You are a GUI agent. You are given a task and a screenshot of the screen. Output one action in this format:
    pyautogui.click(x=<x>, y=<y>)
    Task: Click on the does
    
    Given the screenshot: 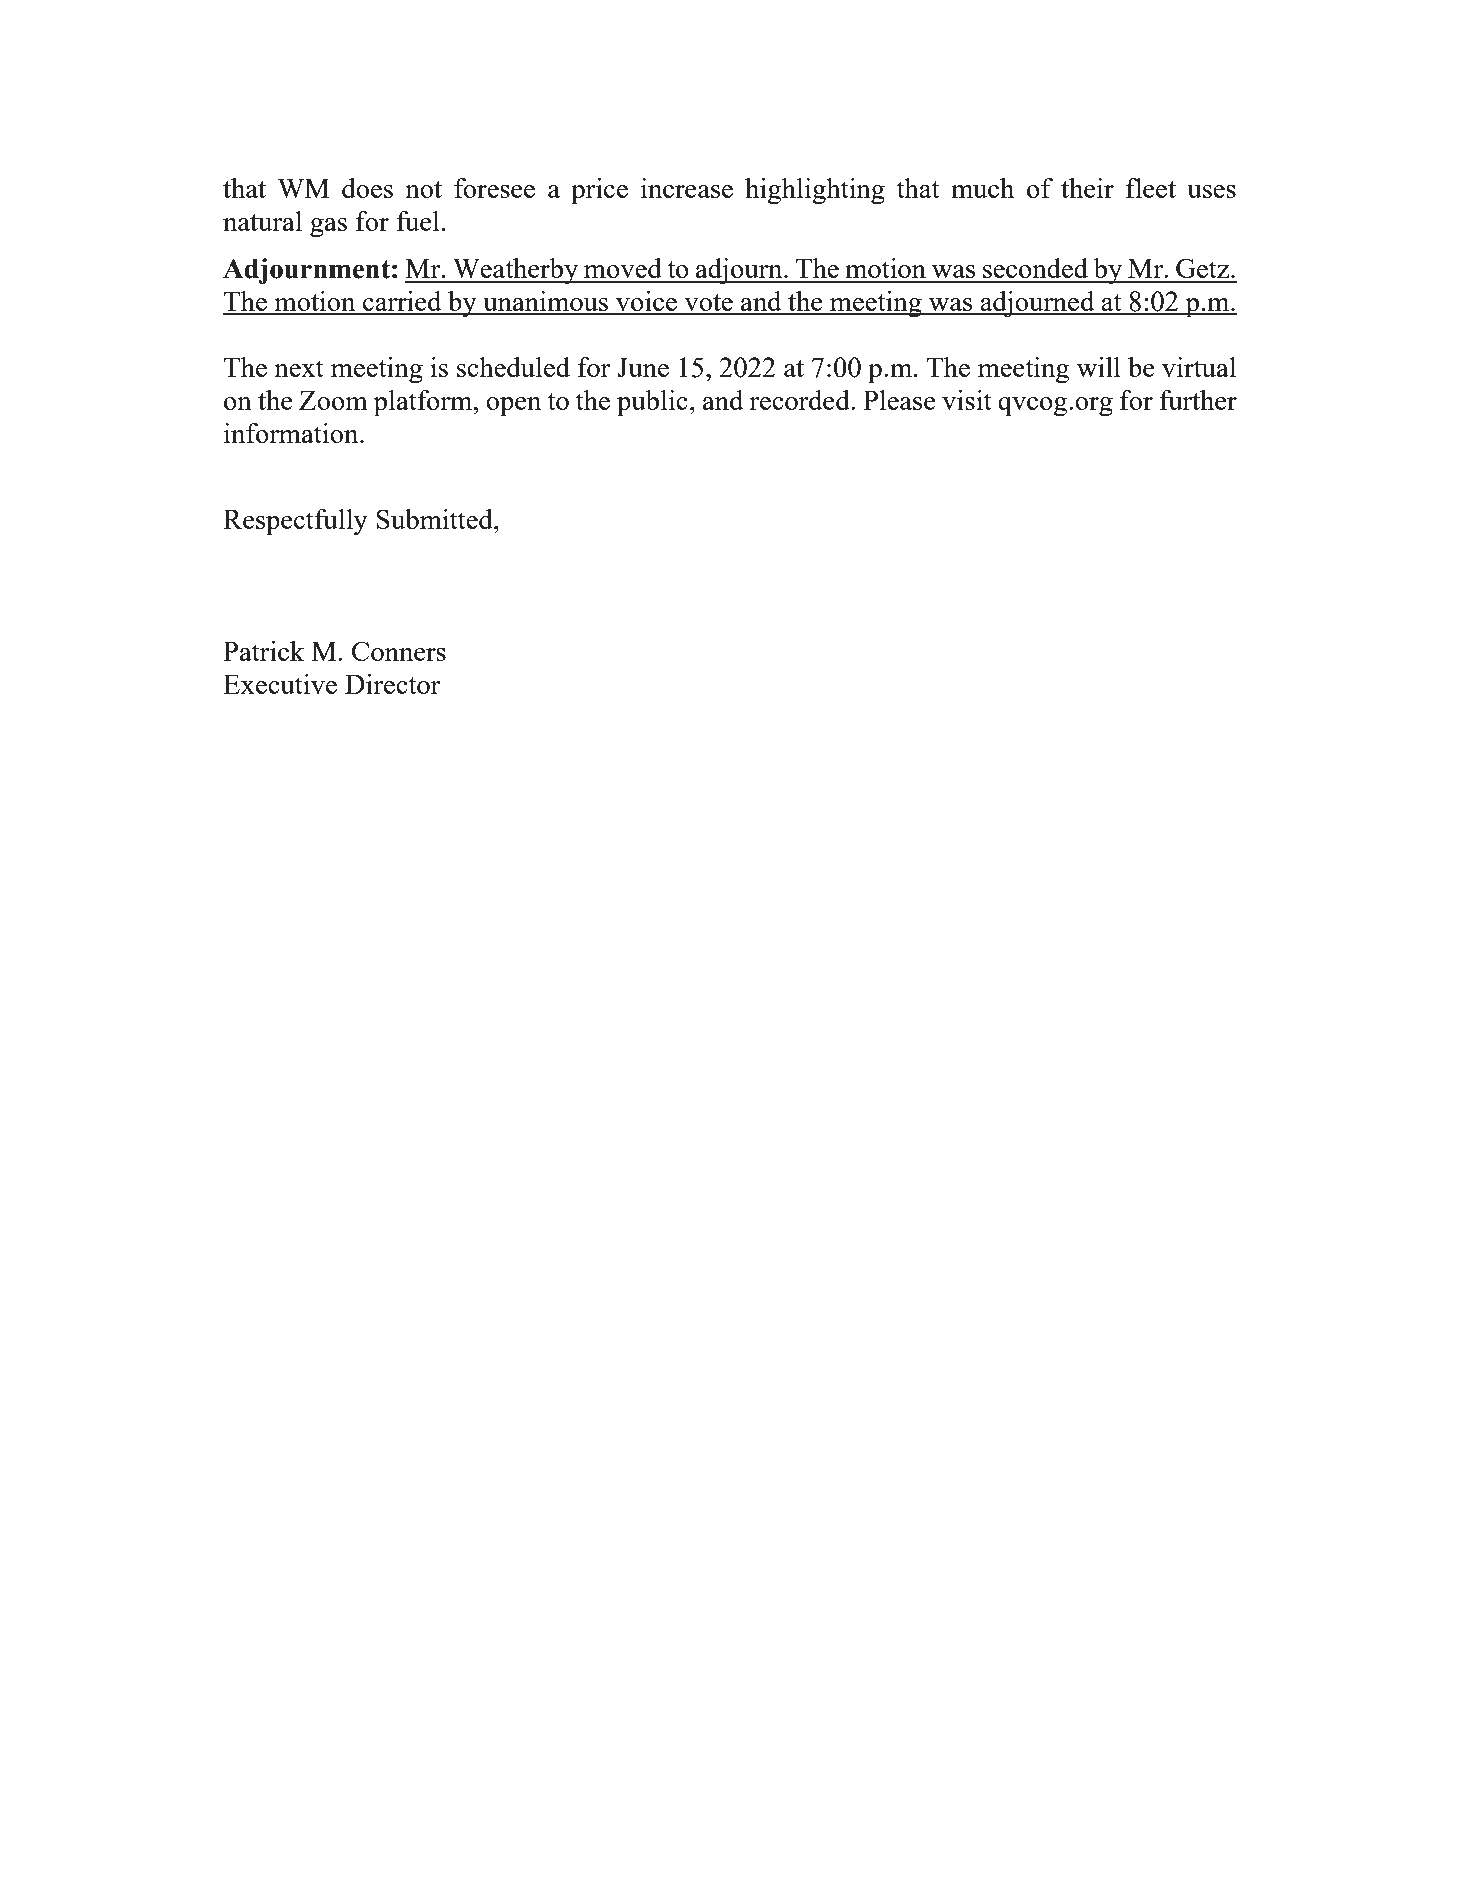 What is the action you would take?
    pyautogui.click(x=367, y=188)
